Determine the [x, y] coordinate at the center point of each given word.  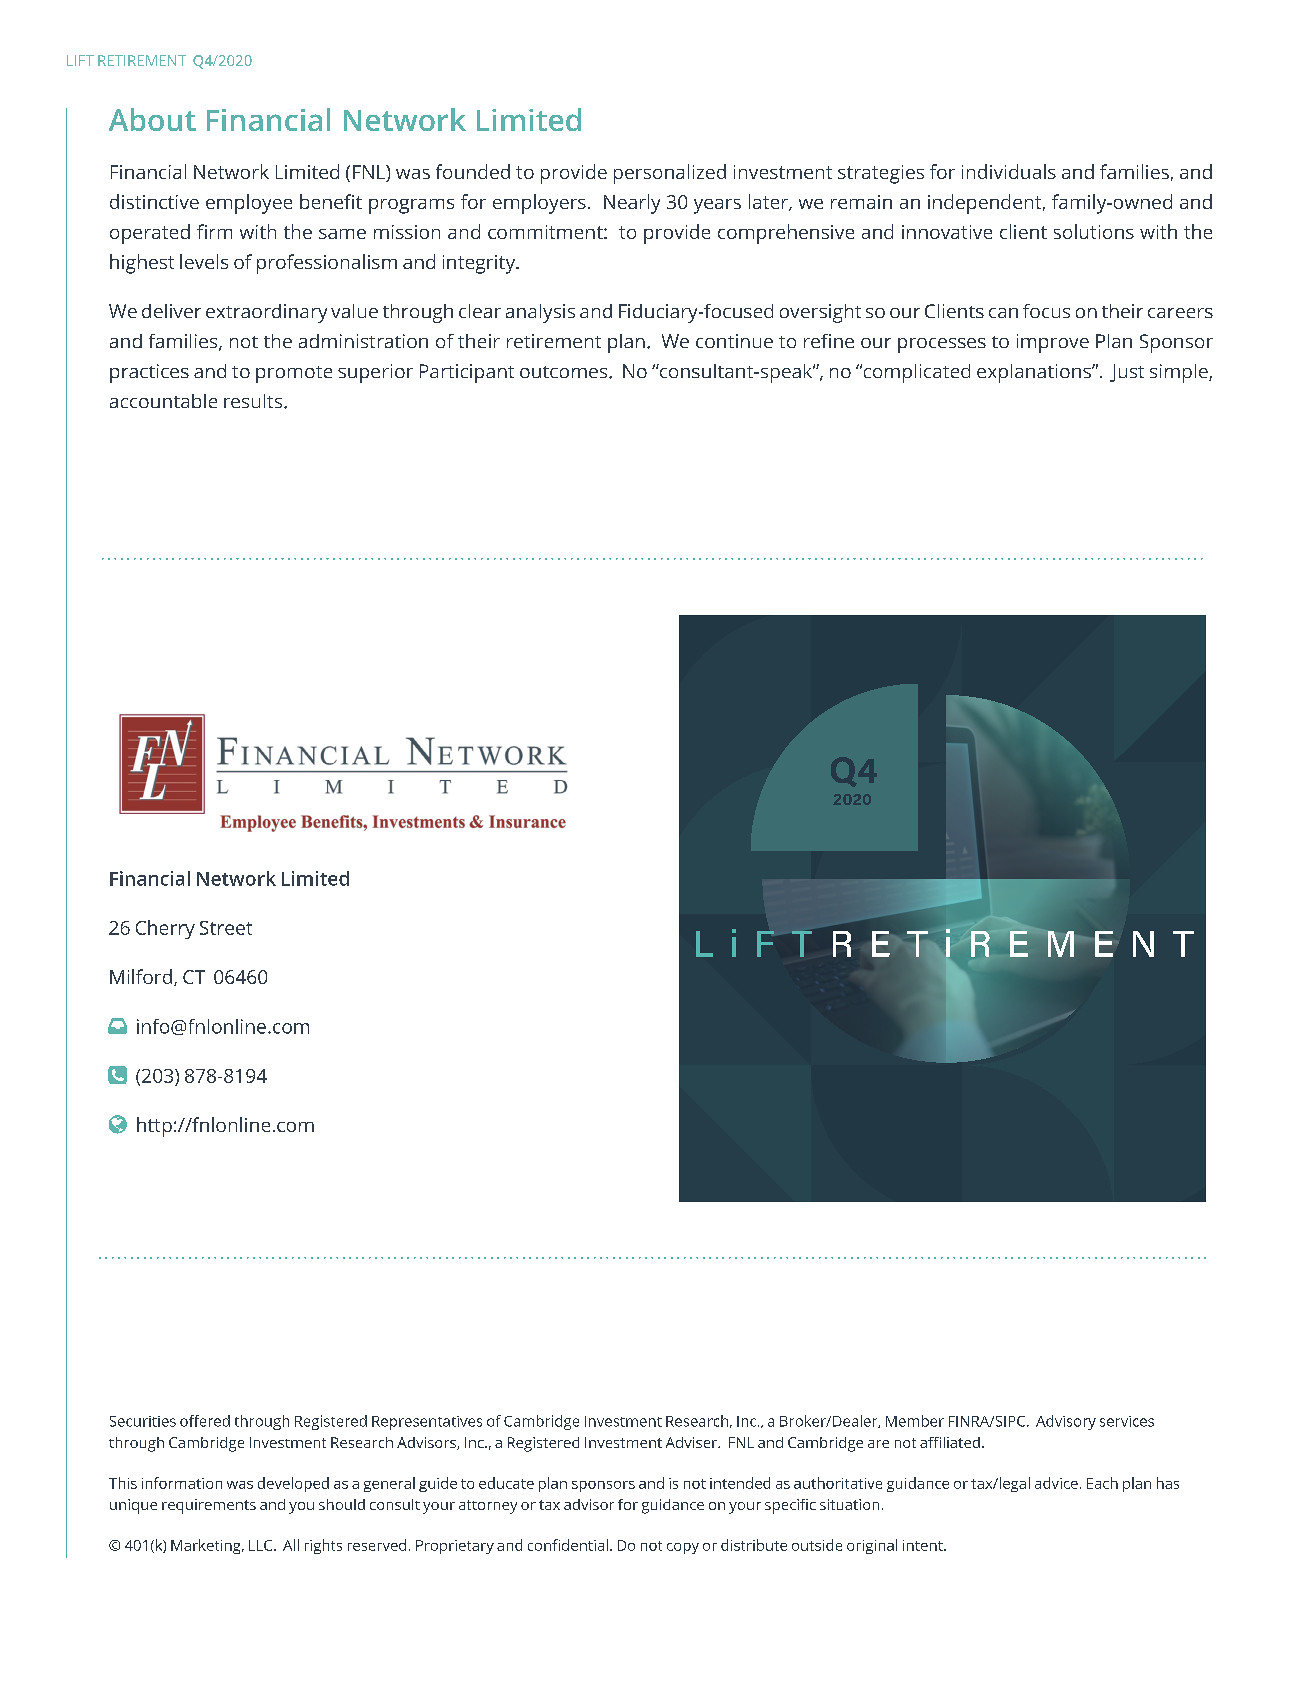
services [1127, 1421]
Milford [141, 976]
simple [1180, 373]
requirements [209, 1506]
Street [226, 928]
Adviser [692, 1442]
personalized [670, 174]
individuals [1009, 171]
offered [205, 1421]
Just [1127, 373]
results [254, 401]
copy [683, 1548]
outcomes [565, 372]
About [152, 119]
